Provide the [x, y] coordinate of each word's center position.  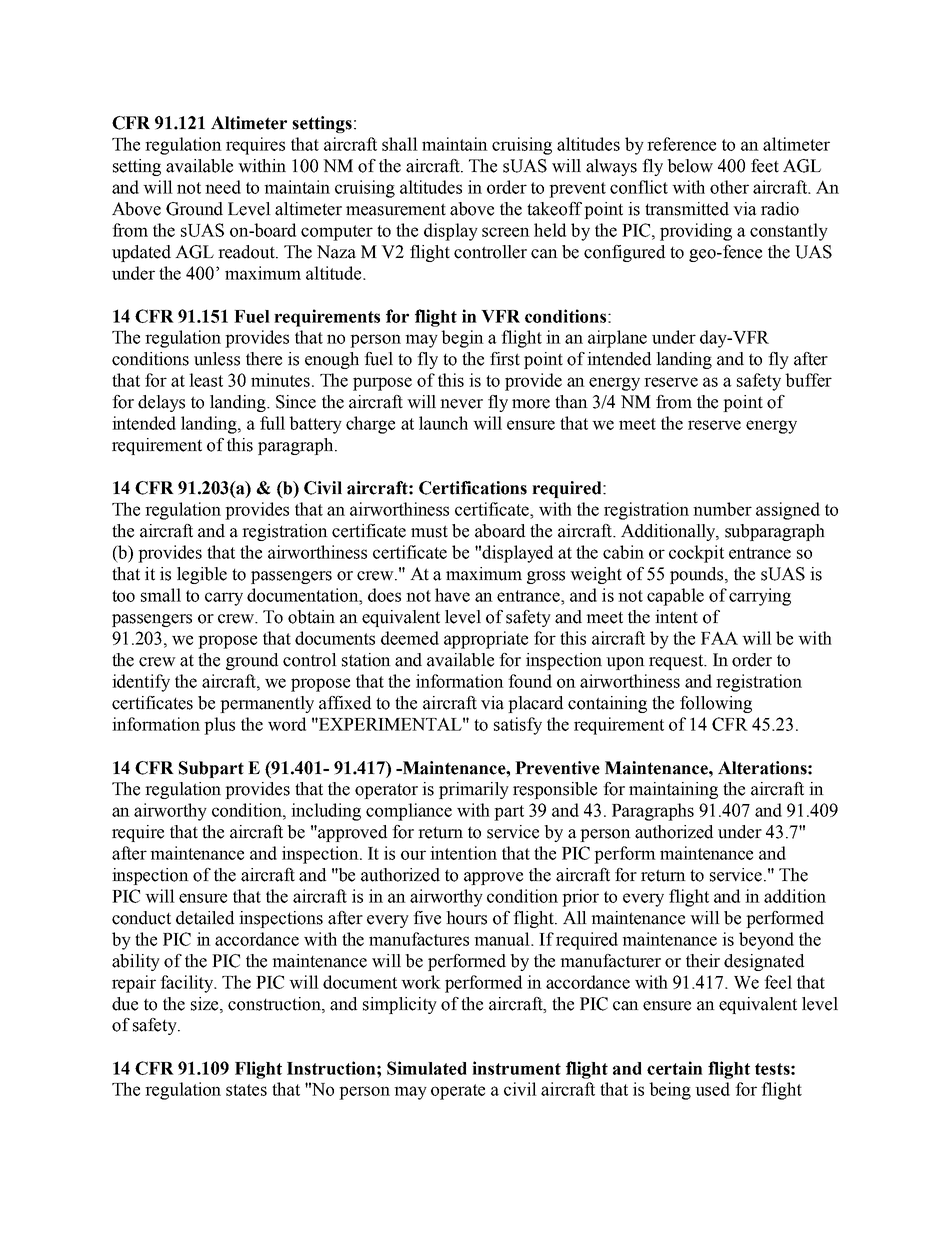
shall [400, 144]
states [246, 1090]
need [223, 187]
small [161, 595]
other [729, 187]
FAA [719, 638]
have [452, 595]
